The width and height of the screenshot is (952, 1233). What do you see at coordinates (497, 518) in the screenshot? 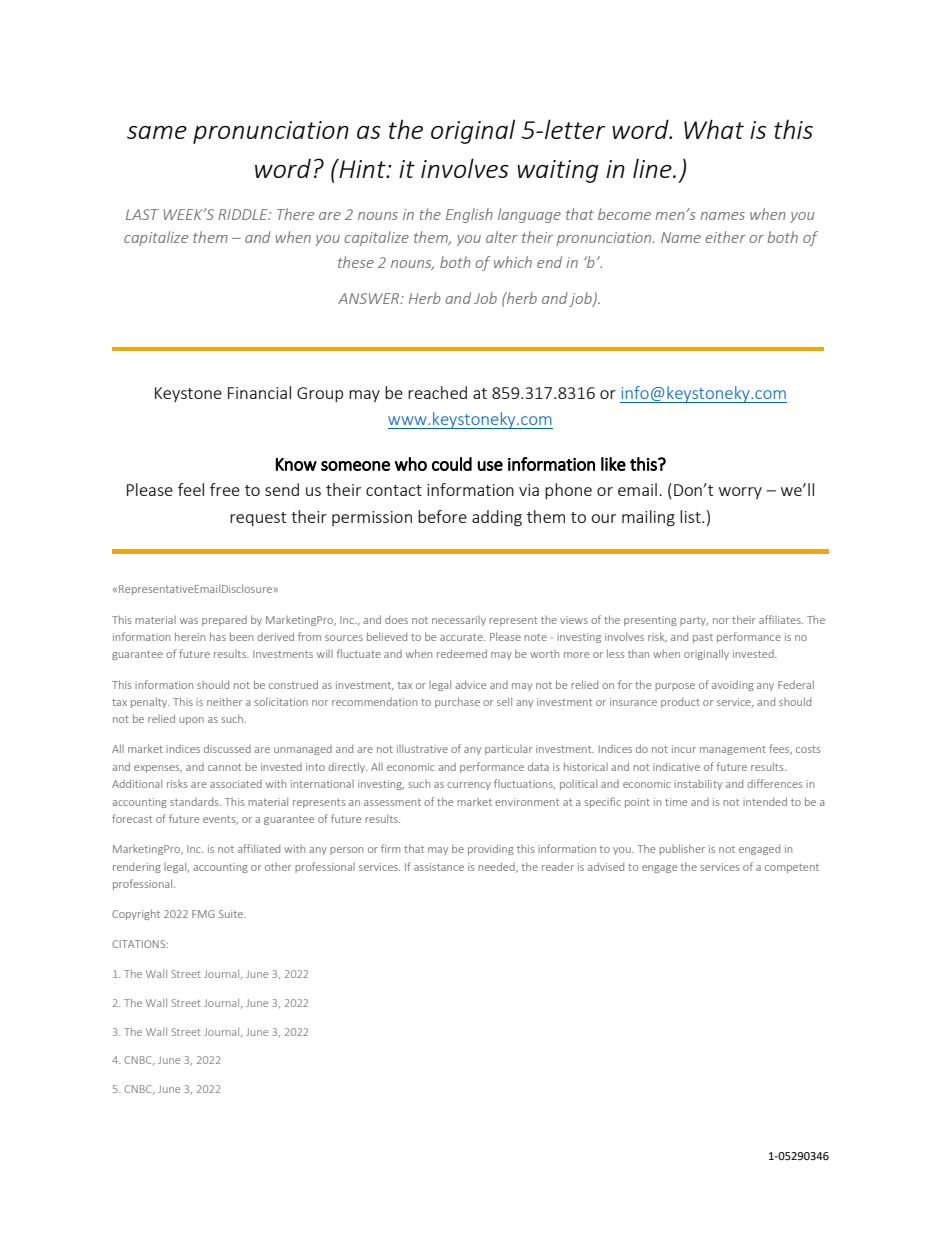
I see `adding` at bounding box center [497, 518].
